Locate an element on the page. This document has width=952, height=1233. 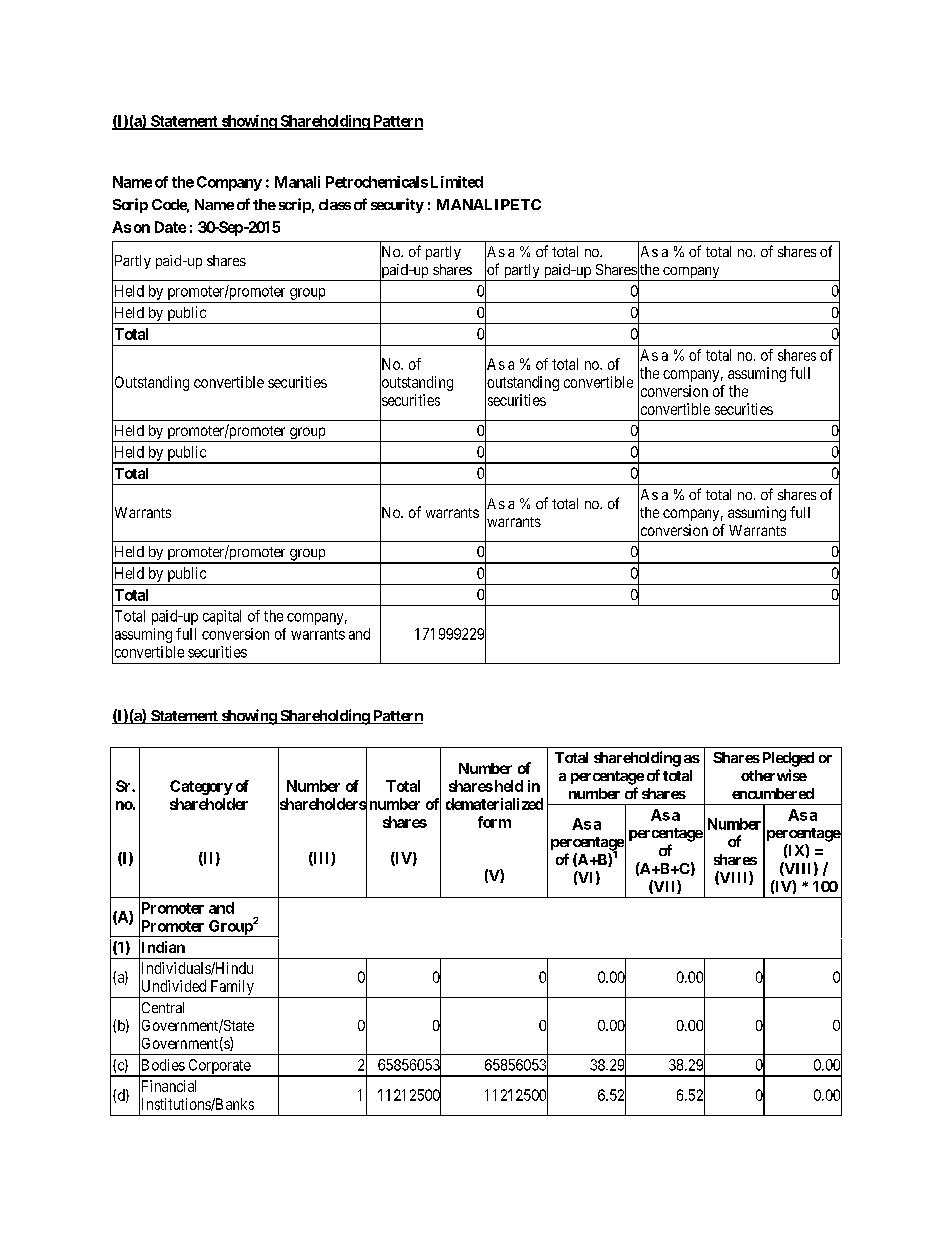
Category is located at coordinates (201, 787).
